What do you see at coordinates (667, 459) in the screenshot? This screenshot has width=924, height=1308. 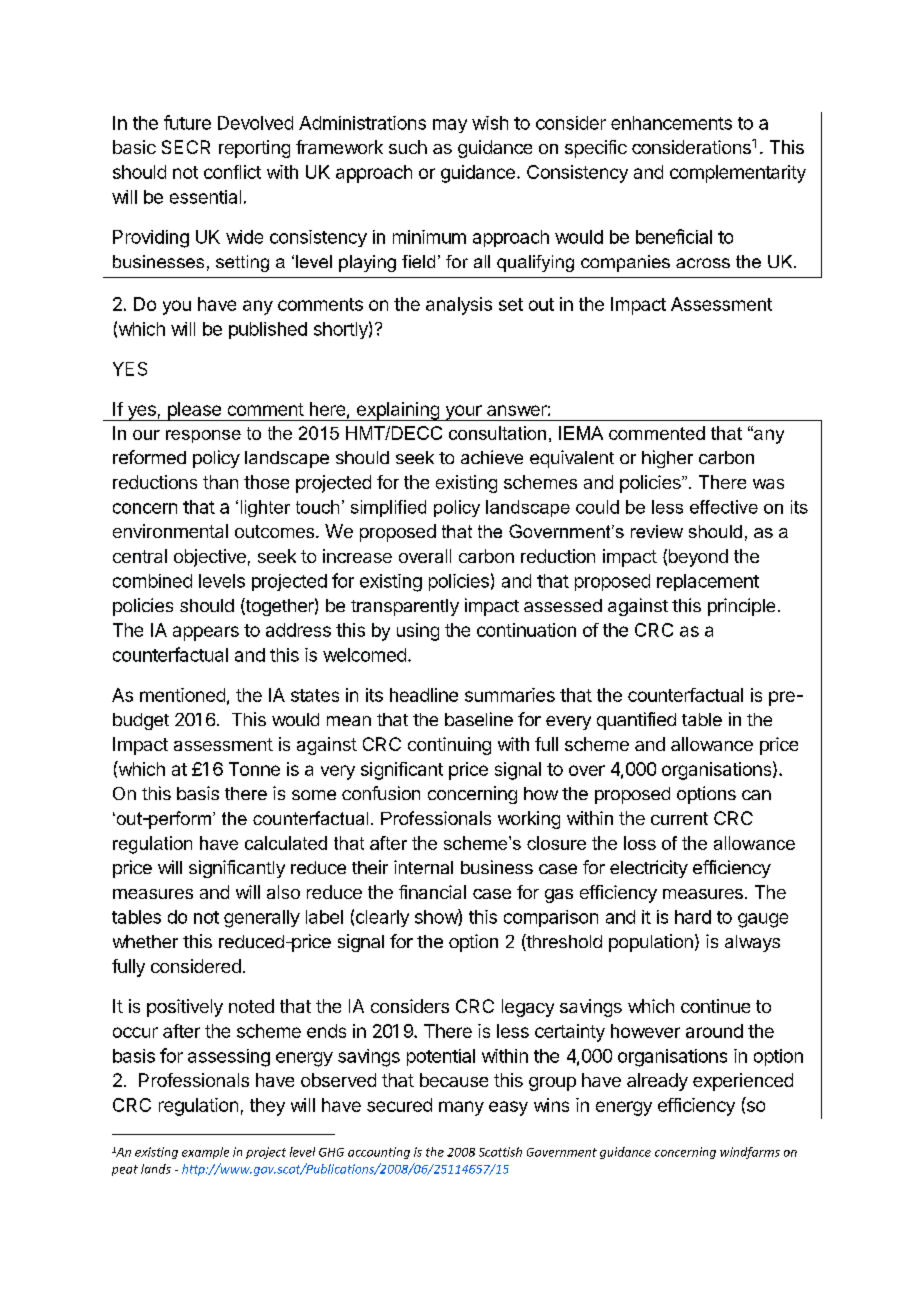 I see `higher` at bounding box center [667, 459].
